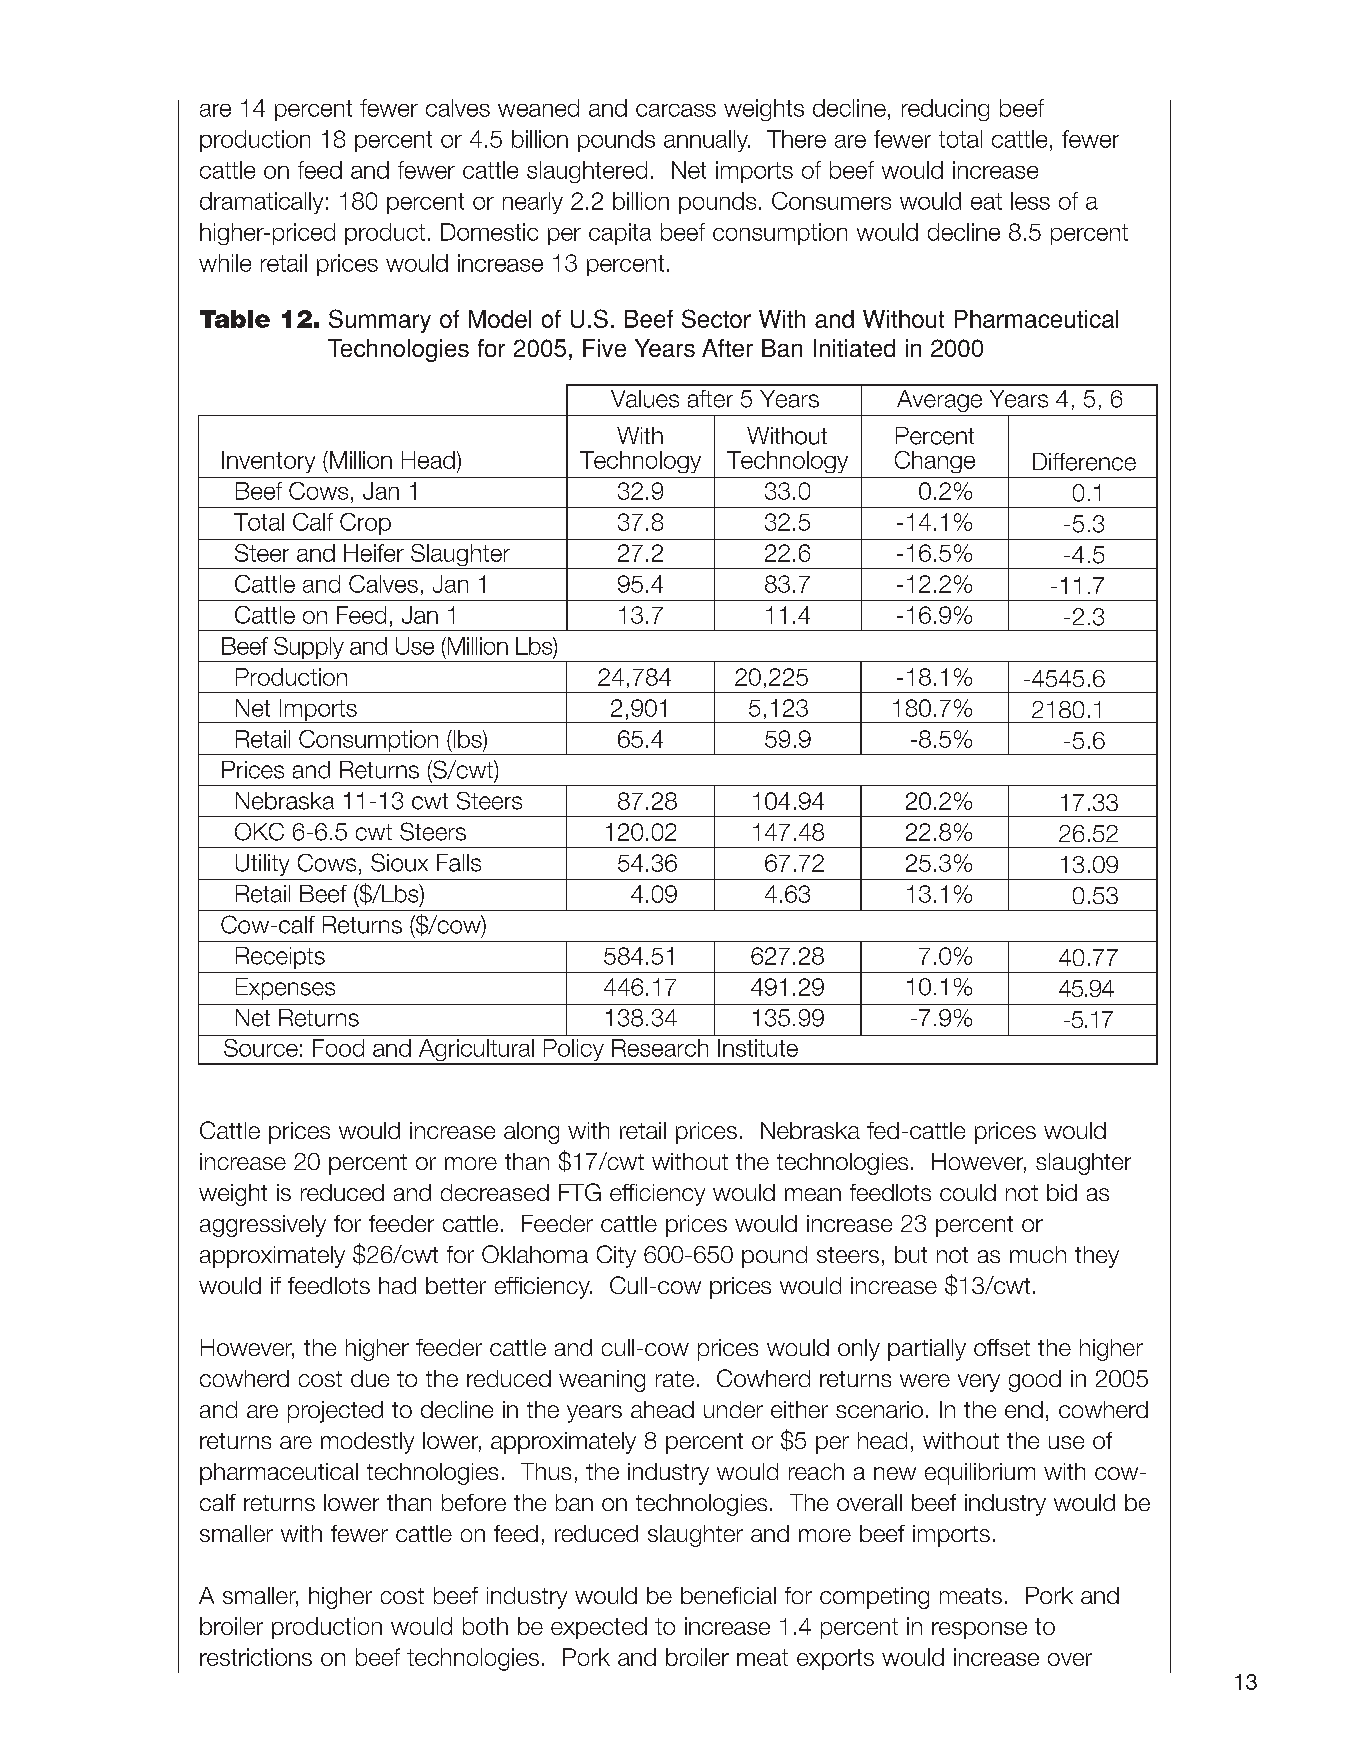  What do you see at coordinates (707, 141) in the screenshot?
I see `annually` at bounding box center [707, 141].
